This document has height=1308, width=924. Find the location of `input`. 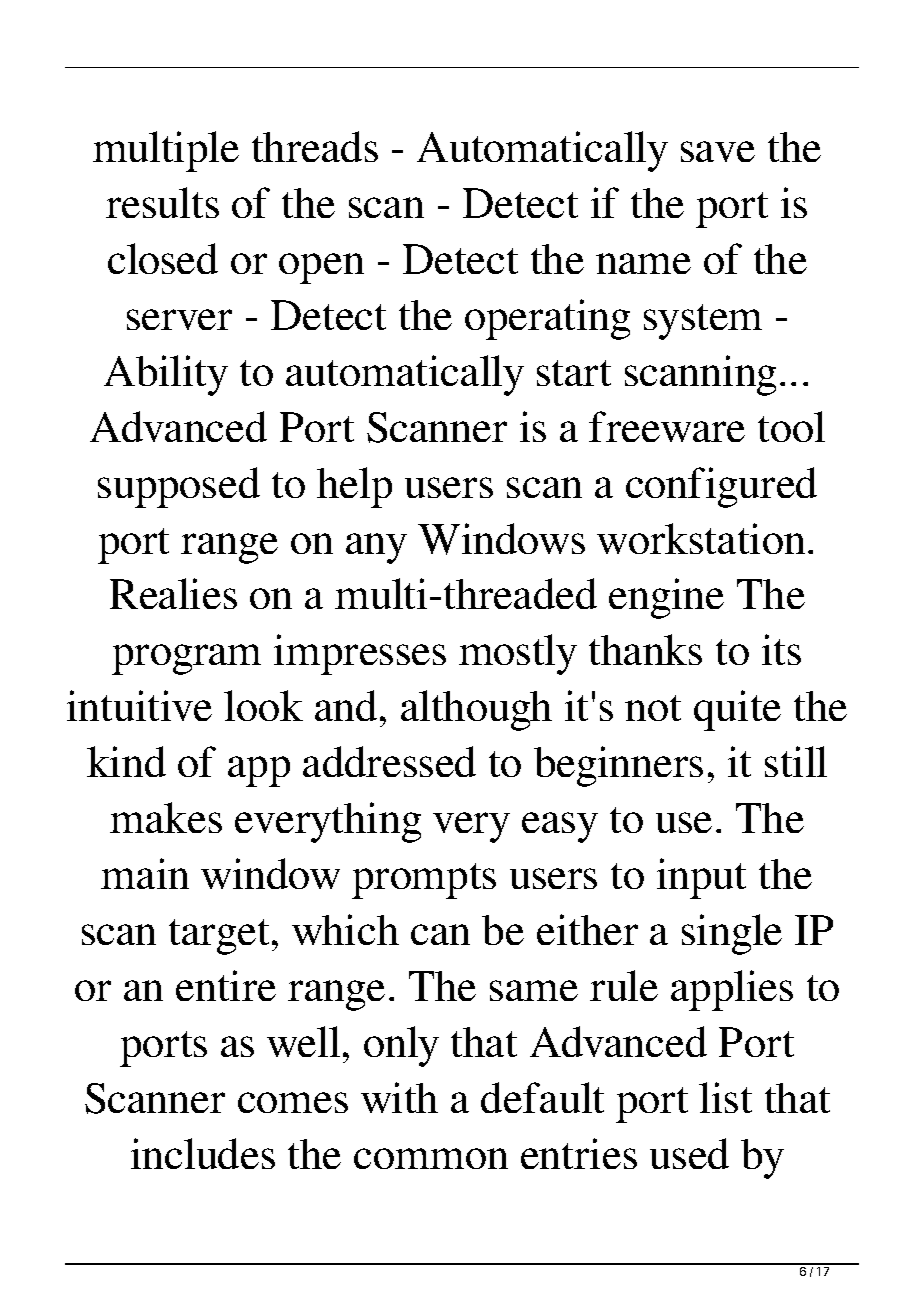

input is located at coordinates (701, 878).
